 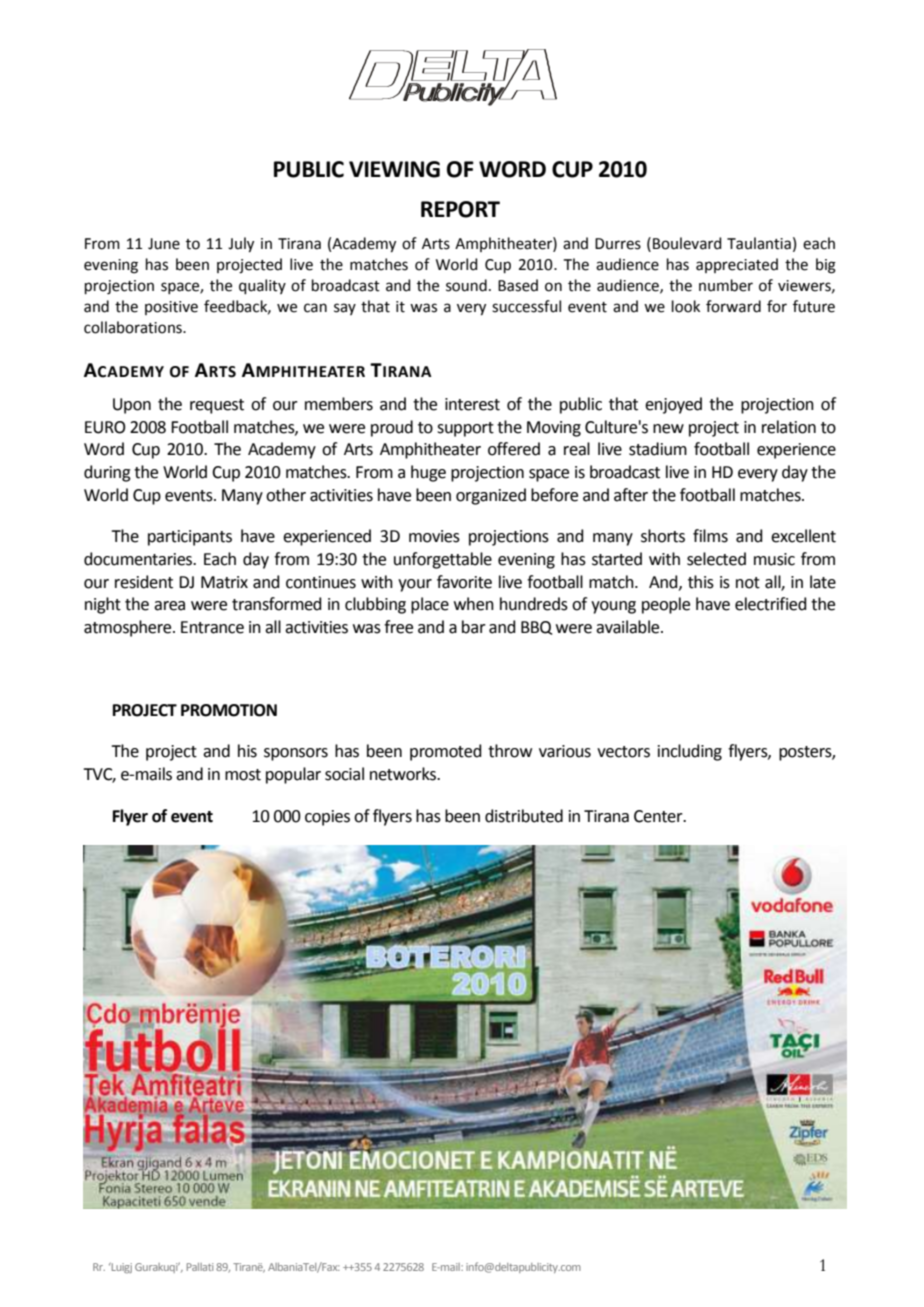 I want to click on June, so click(x=164, y=244).
